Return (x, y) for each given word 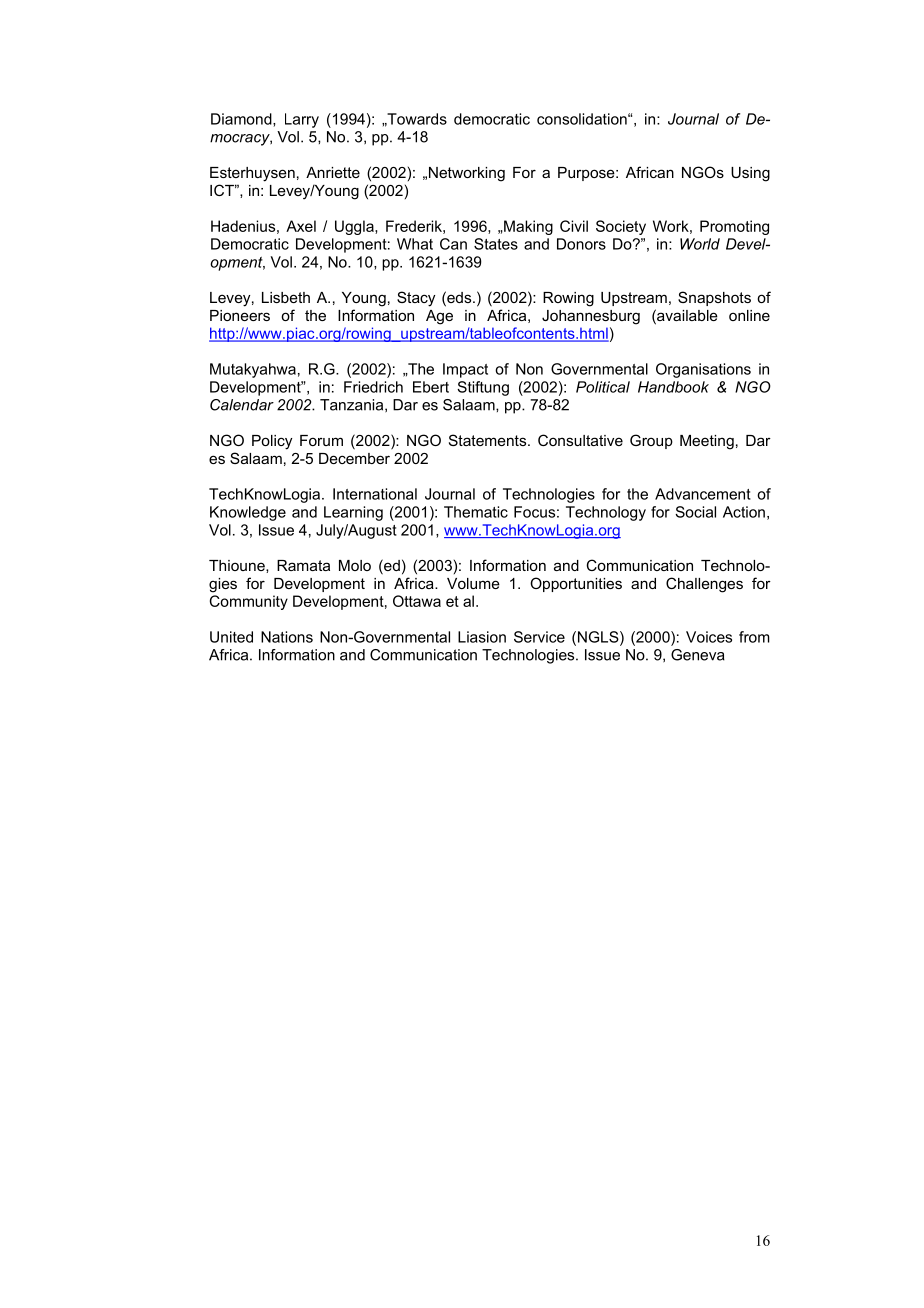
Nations (287, 637)
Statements (489, 440)
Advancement (703, 494)
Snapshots (714, 298)
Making (527, 227)
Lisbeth (286, 297)
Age (439, 317)
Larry (302, 120)
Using (750, 174)
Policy (272, 442)
